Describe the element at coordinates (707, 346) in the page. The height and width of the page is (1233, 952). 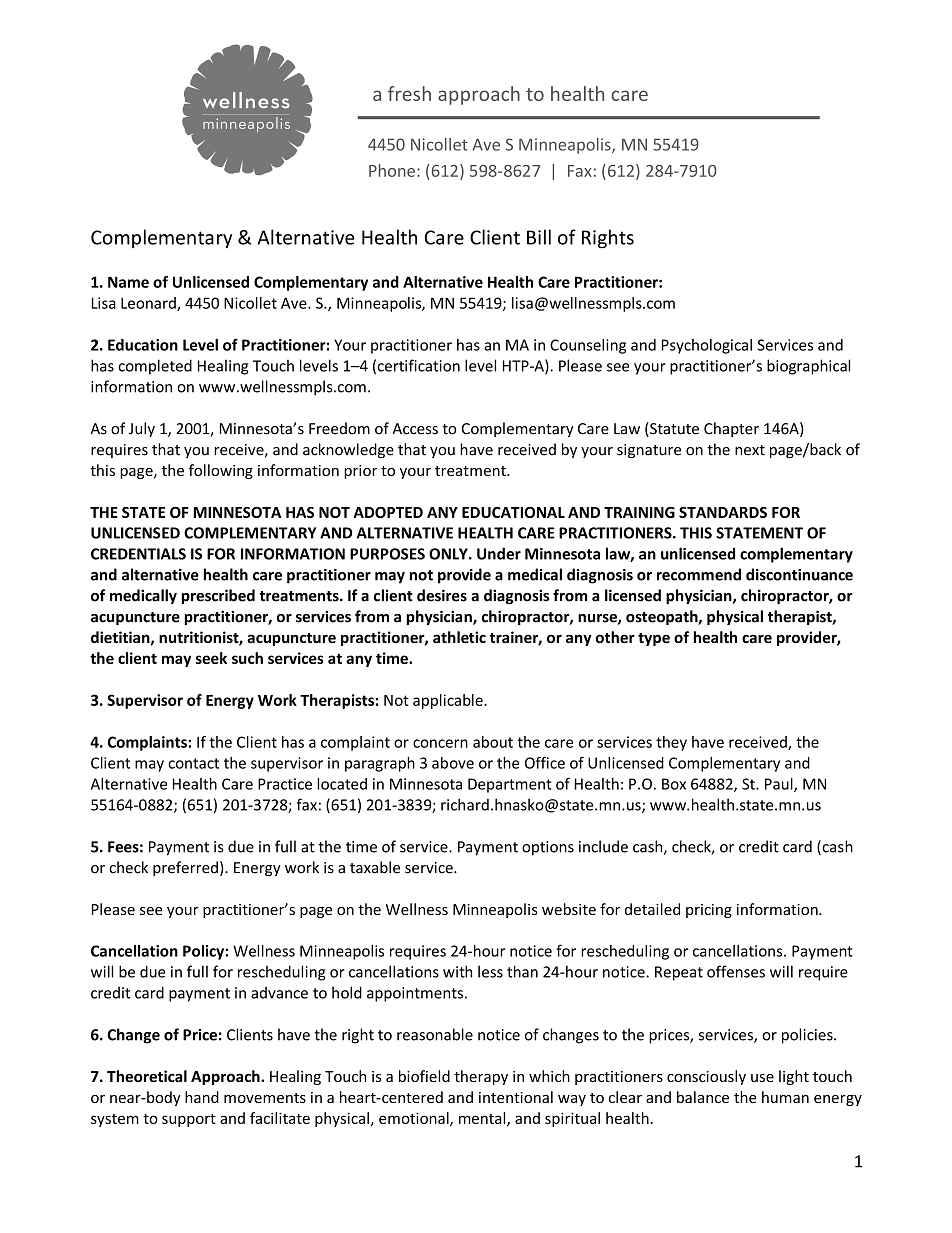
I see `Psychological` at that location.
